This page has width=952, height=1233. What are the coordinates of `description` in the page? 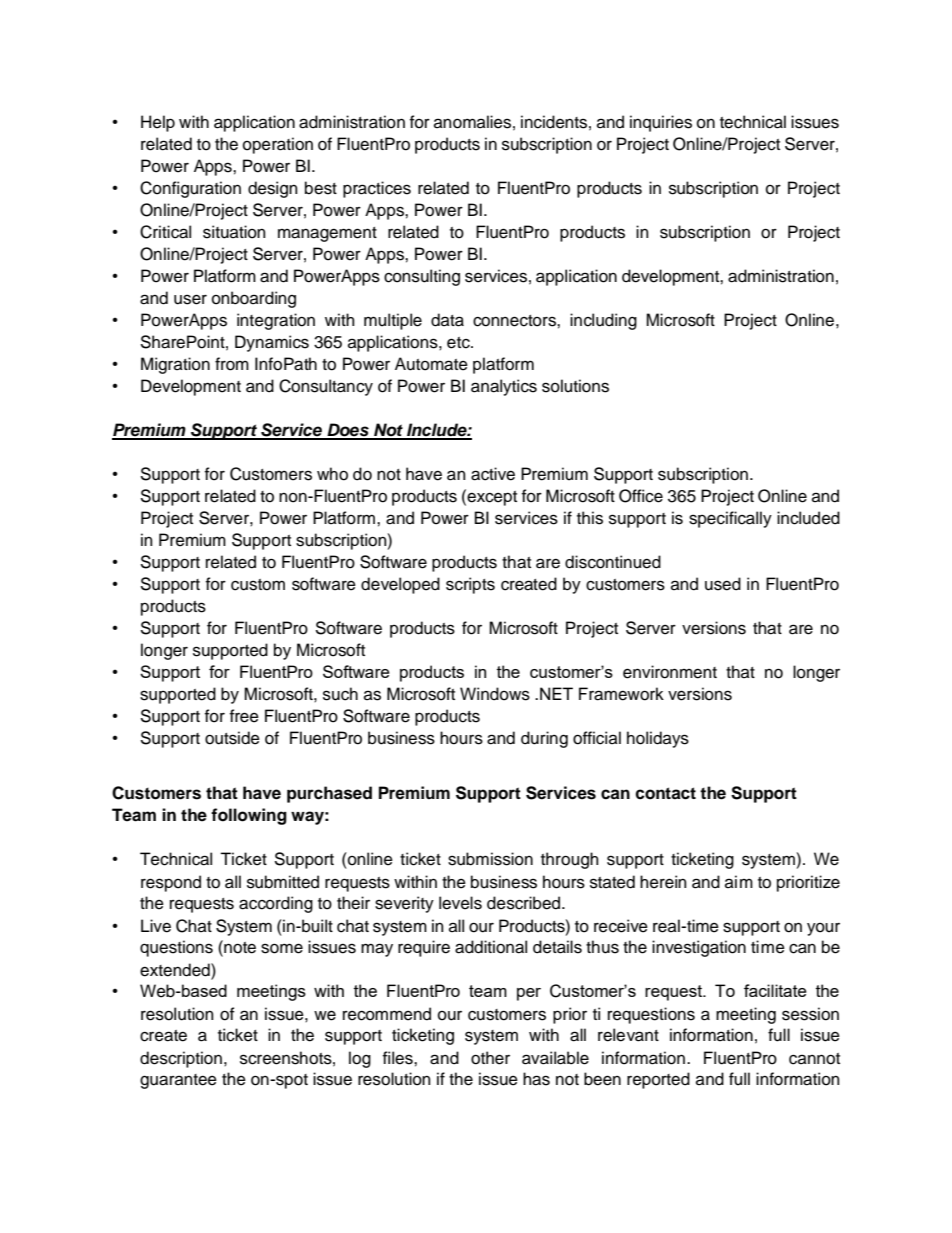 It's located at (181, 1059).
